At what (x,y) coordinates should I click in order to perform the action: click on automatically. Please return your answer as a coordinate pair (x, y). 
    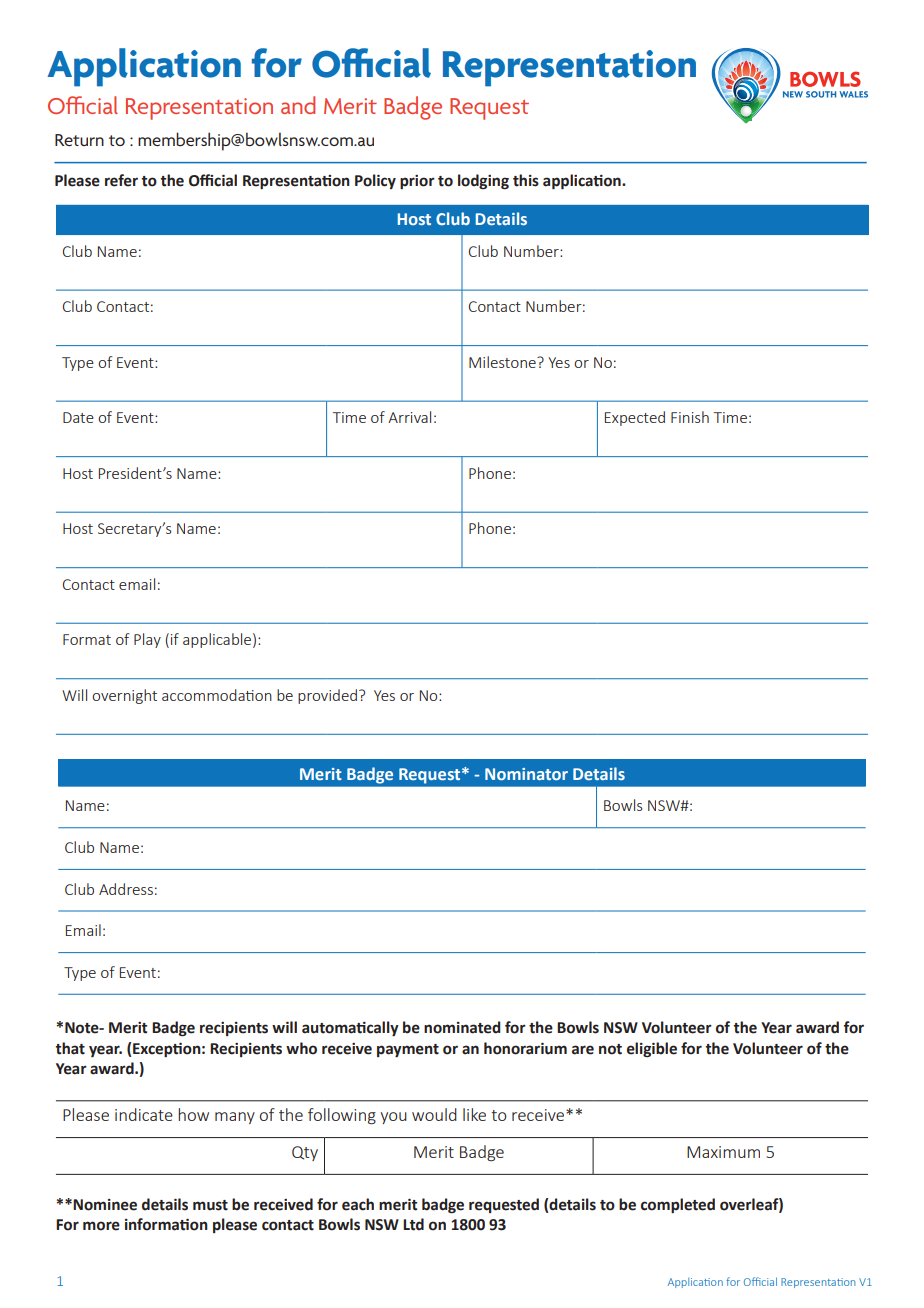
    Looking at the image, I should click on (350, 1028).
